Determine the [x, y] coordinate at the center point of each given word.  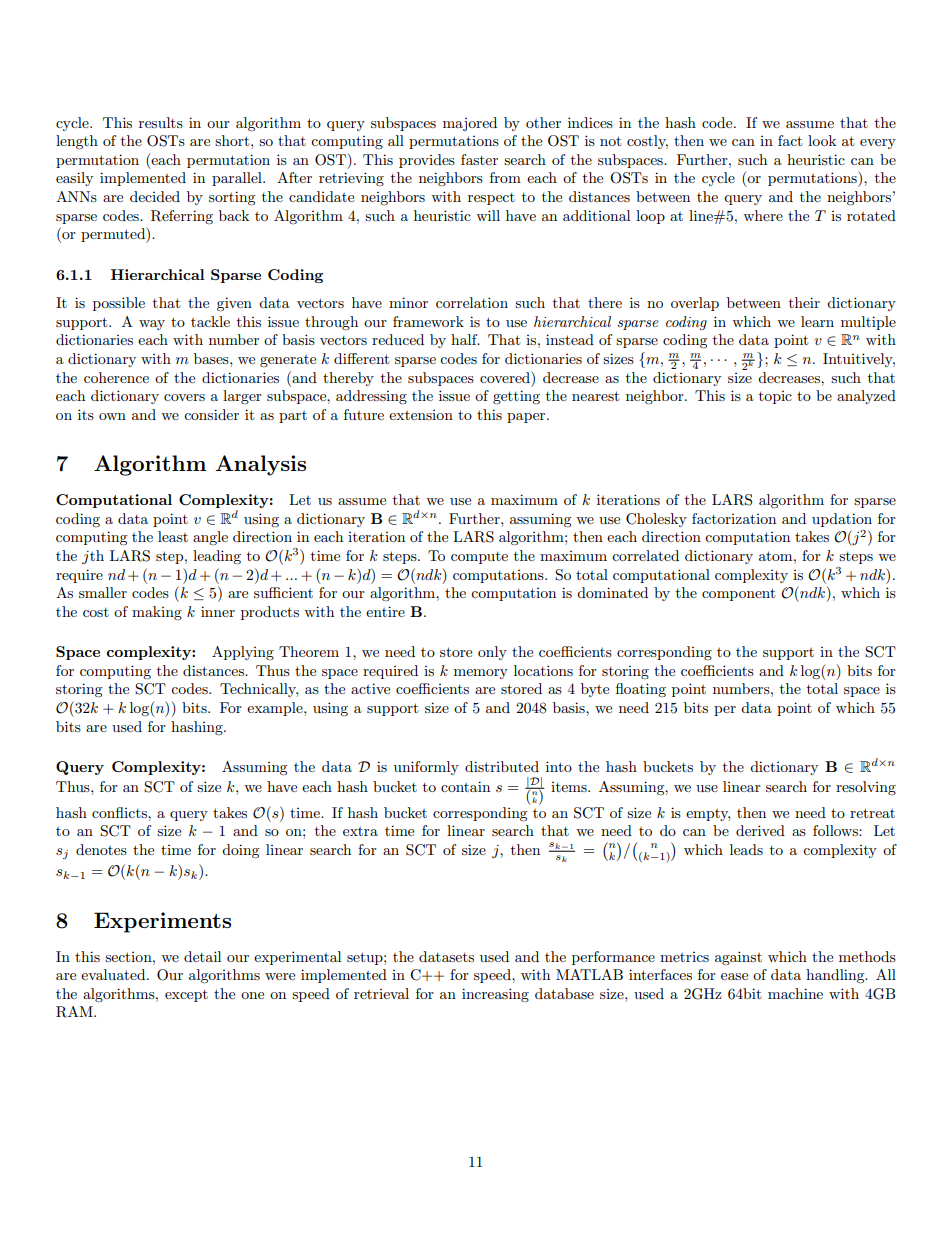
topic [775, 397]
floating [641, 690]
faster [479, 159]
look [822, 140]
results [161, 122]
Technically [259, 690]
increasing [495, 995]
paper [527, 418]
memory [481, 674]
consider [211, 414]
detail [202, 956]
